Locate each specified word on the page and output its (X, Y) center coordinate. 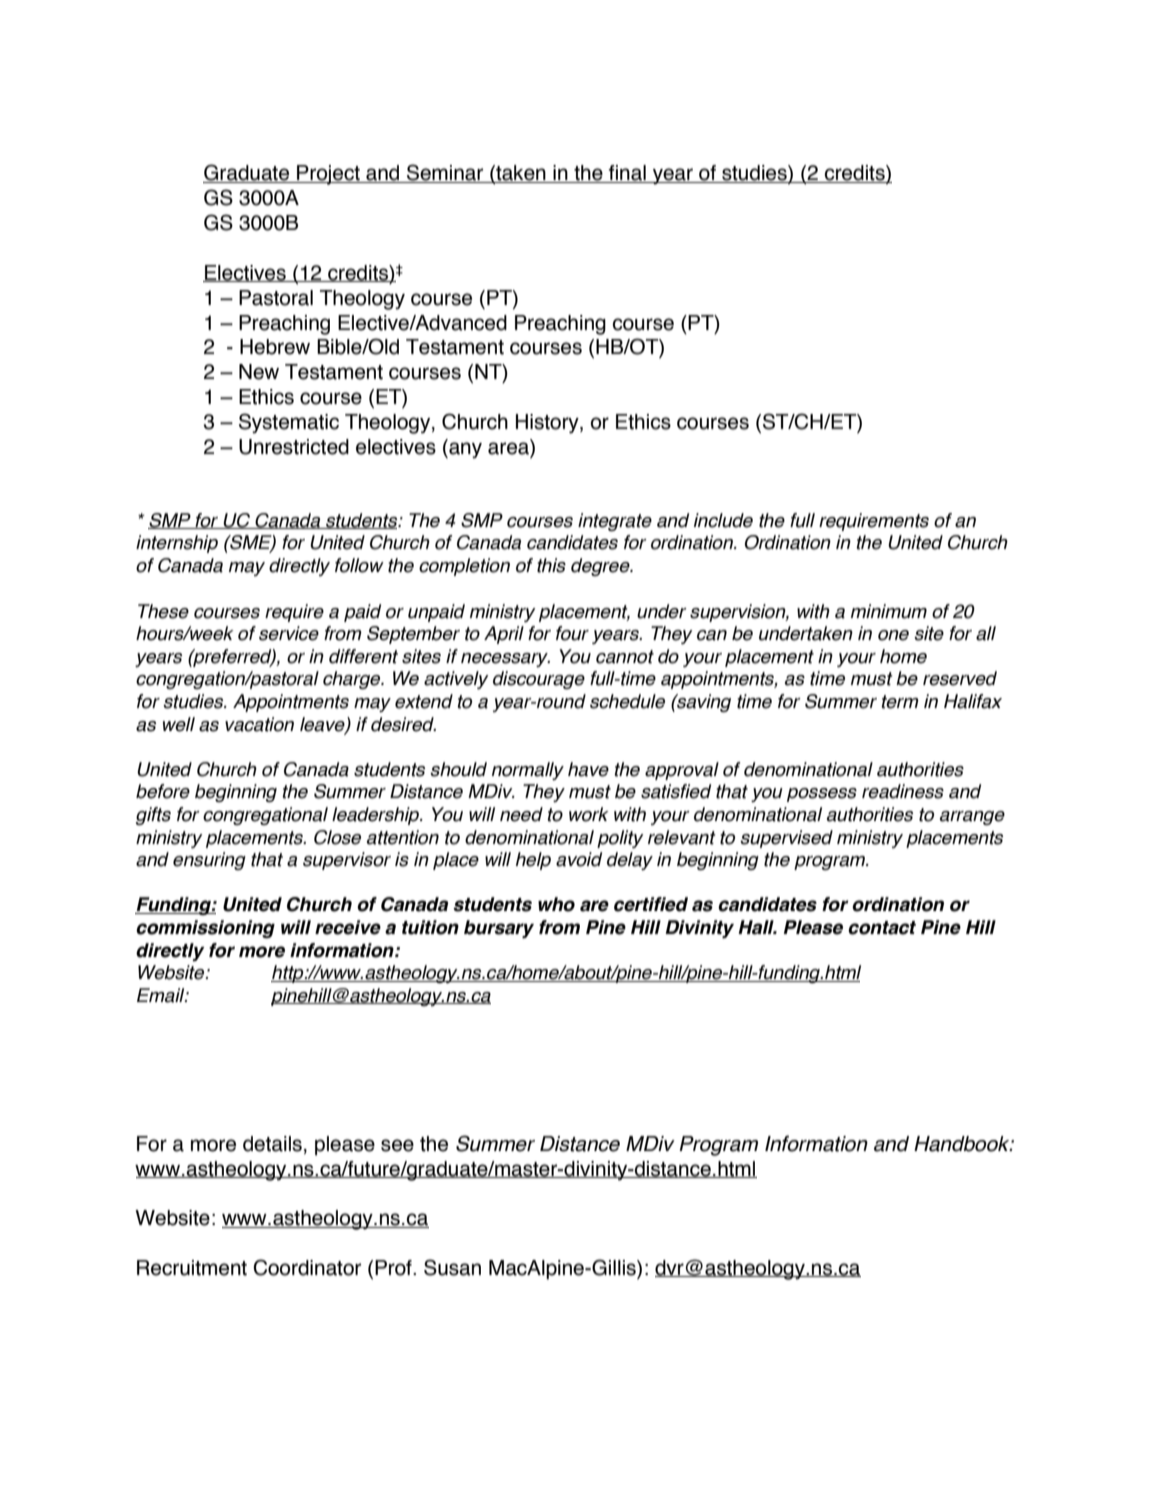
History (548, 424)
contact (882, 928)
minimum (889, 611)
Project (328, 175)
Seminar (445, 173)
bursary (499, 929)
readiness (903, 791)
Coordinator (307, 1267)
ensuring (209, 861)
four (572, 633)
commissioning (205, 929)
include (723, 520)
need (521, 814)
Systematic (289, 423)
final (627, 174)
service (289, 633)
